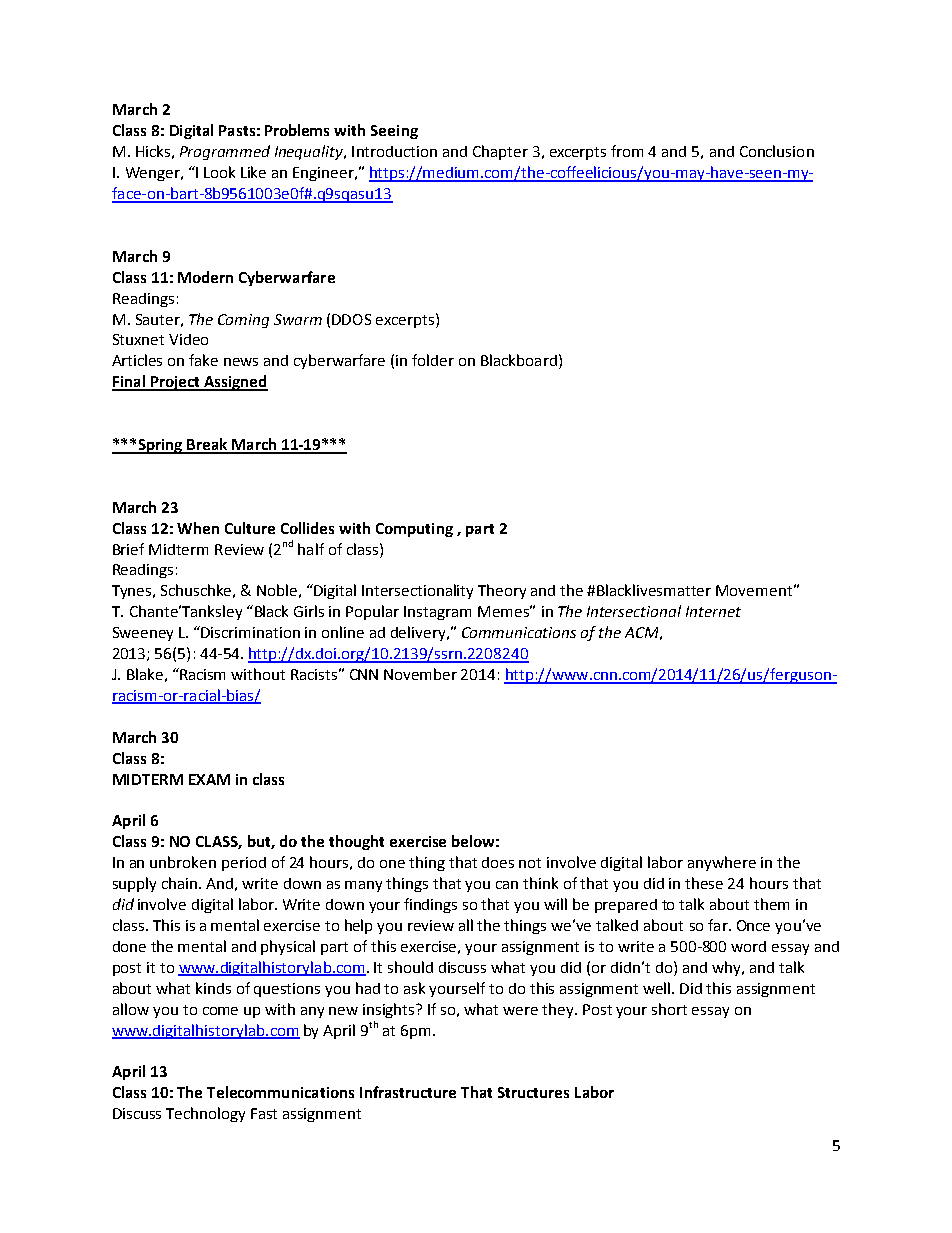 Image resolution: width=952 pixels, height=1233 pixels. What do you see at coordinates (414, 530) in the screenshot?
I see `Computing` at bounding box center [414, 530].
